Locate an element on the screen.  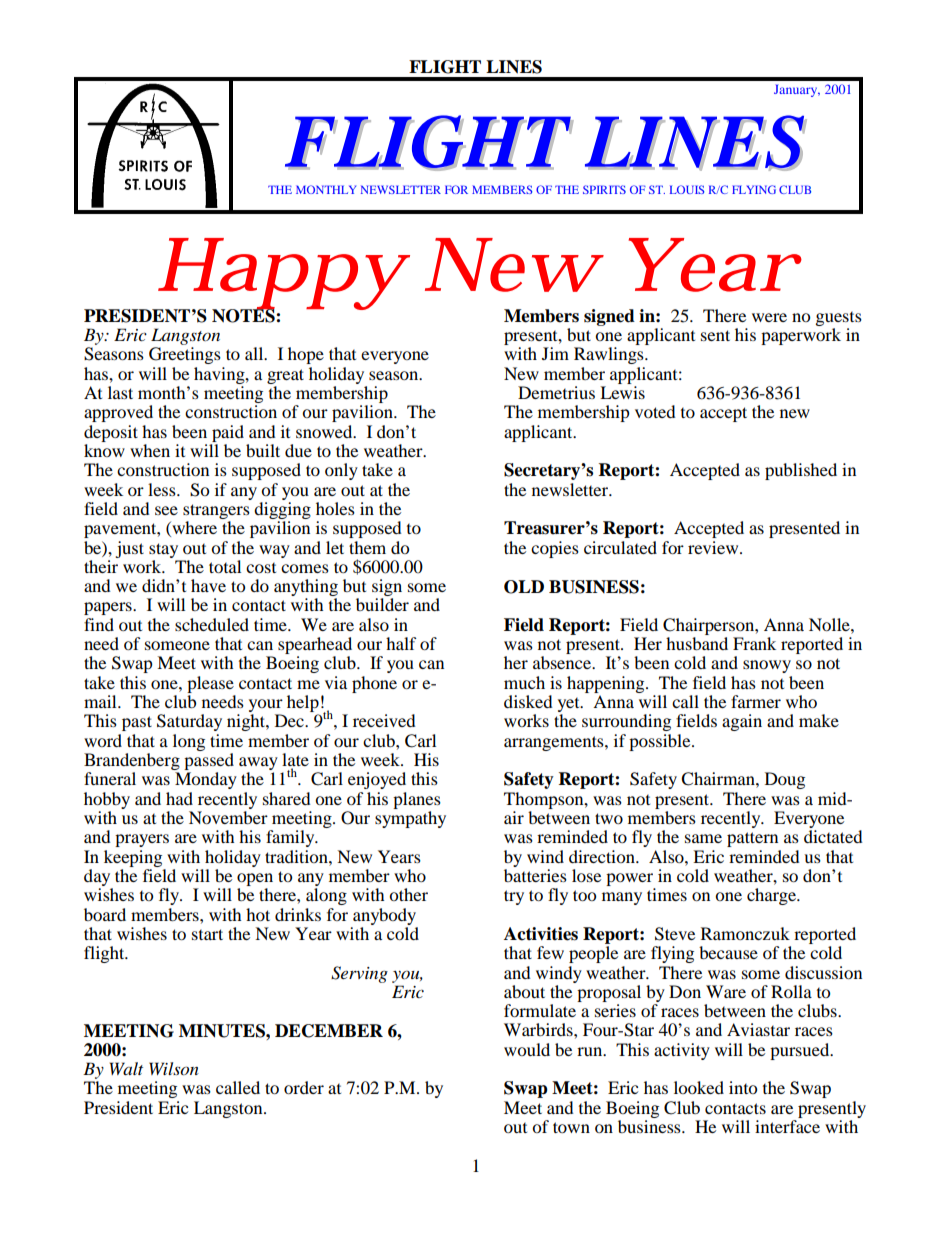
half is located at coordinates (401, 643).
